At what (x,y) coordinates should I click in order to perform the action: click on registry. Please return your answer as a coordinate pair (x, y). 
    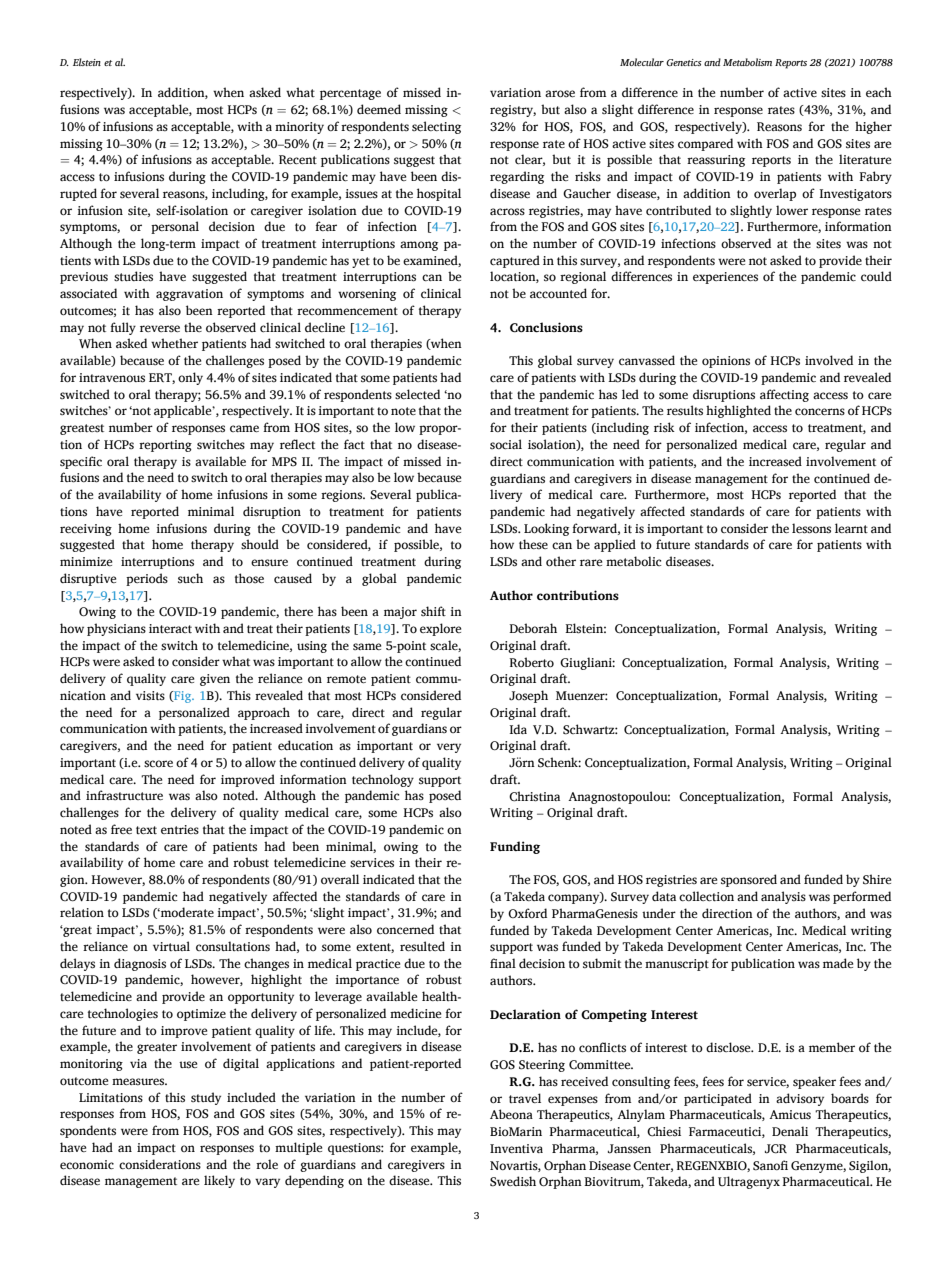
    Looking at the image, I should click on (513, 111).
